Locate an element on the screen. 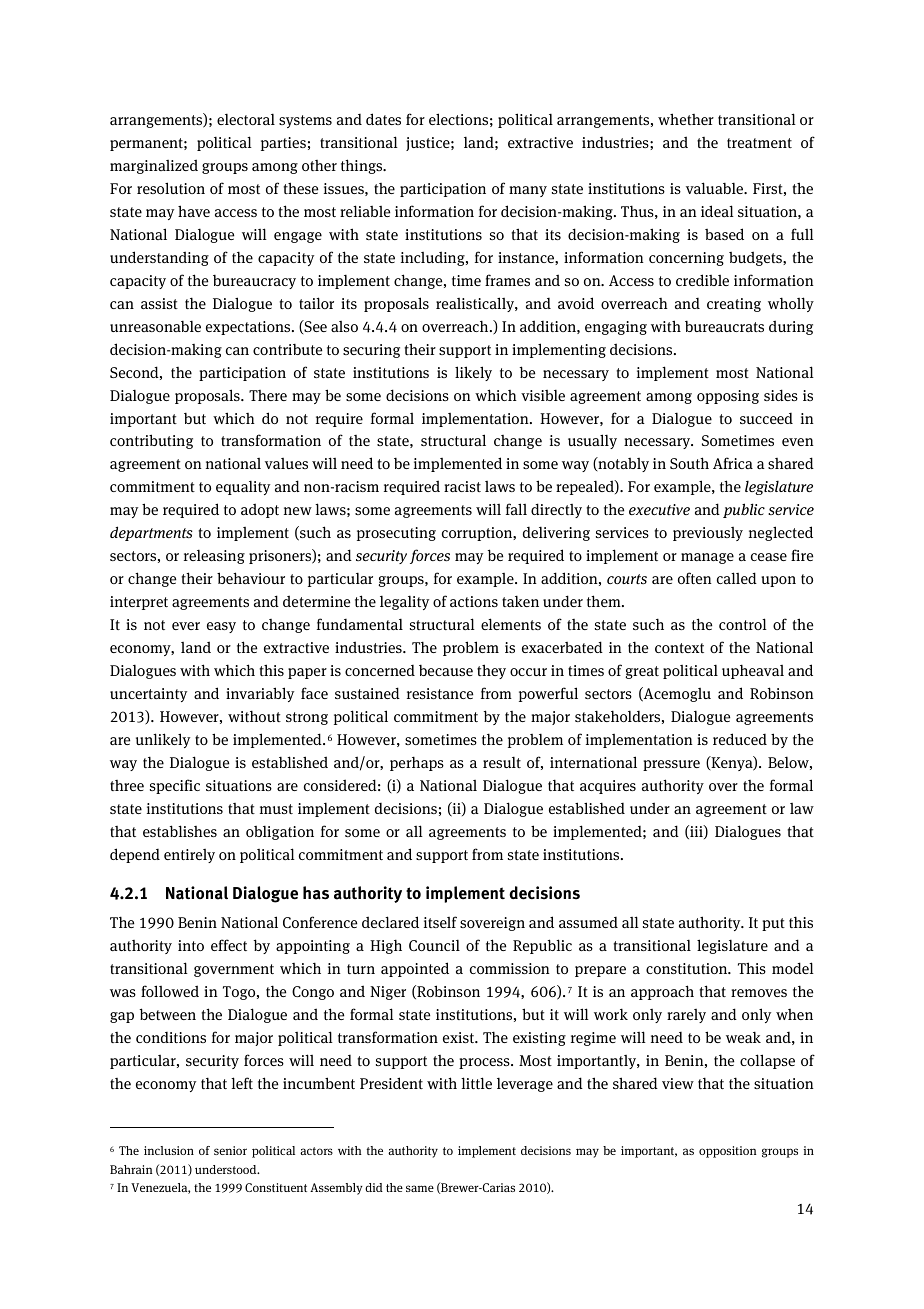 This screenshot has height=1309, width=924. senior is located at coordinates (230, 1150).
